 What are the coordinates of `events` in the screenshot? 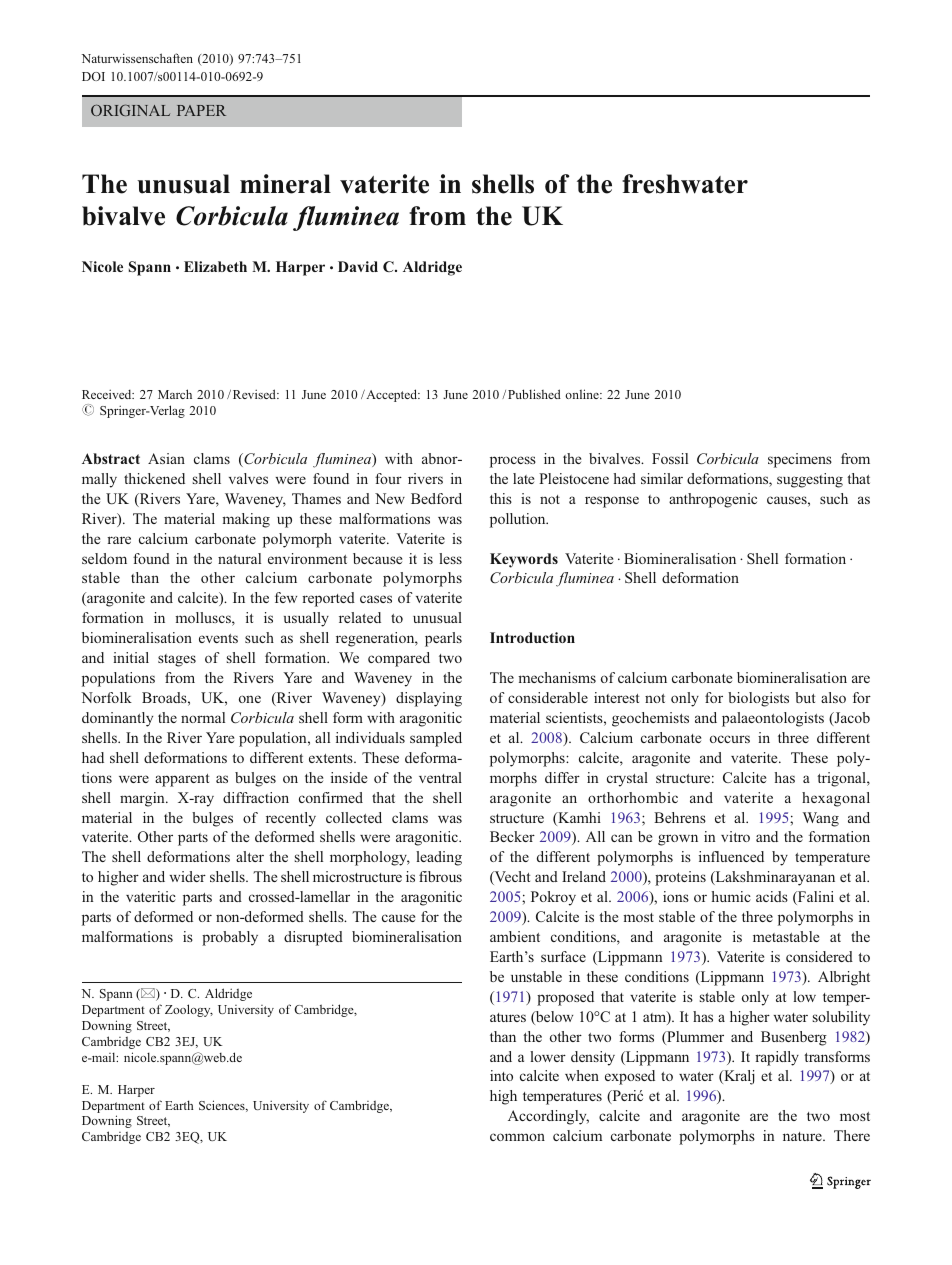 It's located at (218, 638).
